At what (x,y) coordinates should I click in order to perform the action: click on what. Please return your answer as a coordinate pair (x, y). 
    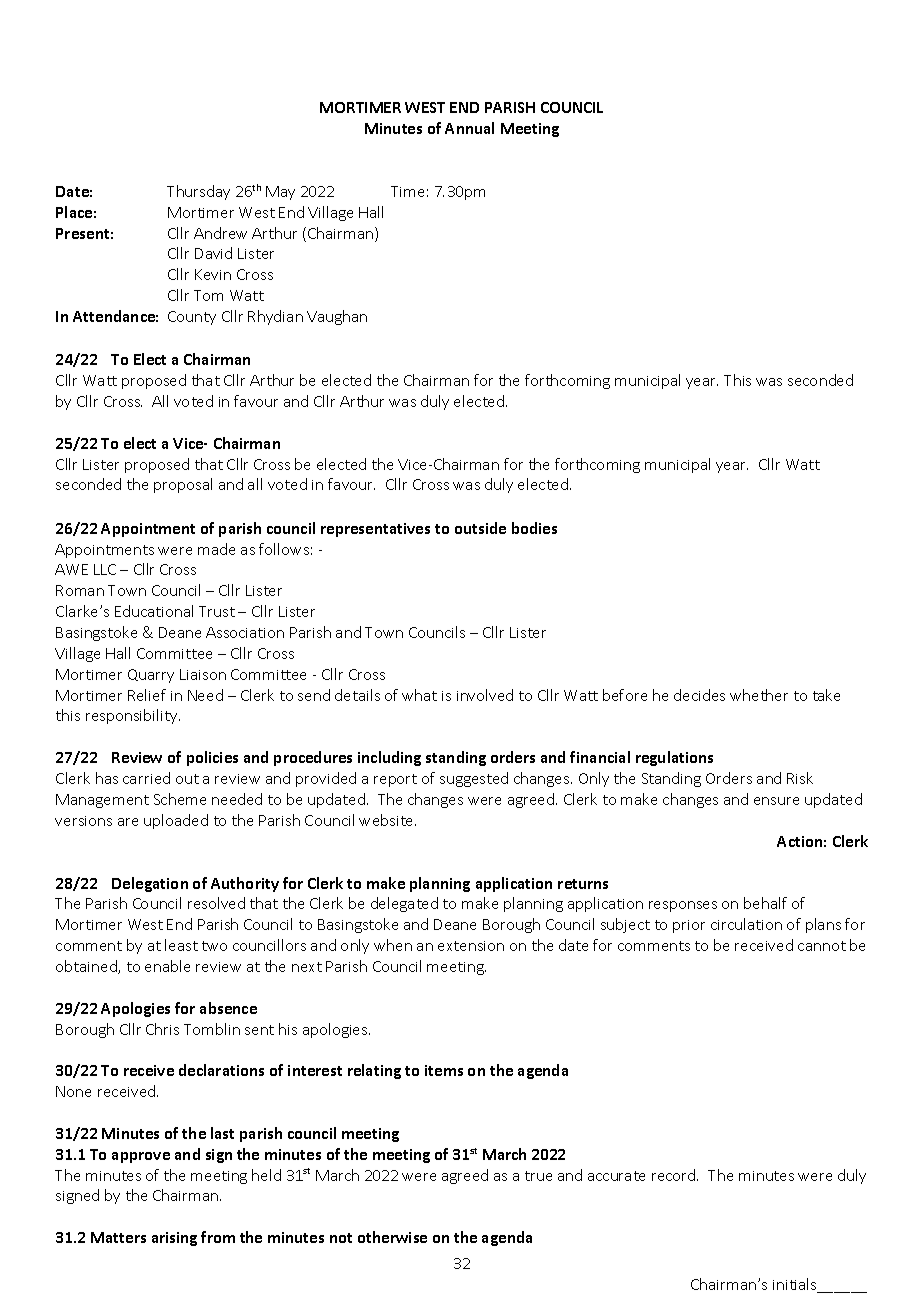
    Looking at the image, I should click on (419, 695).
